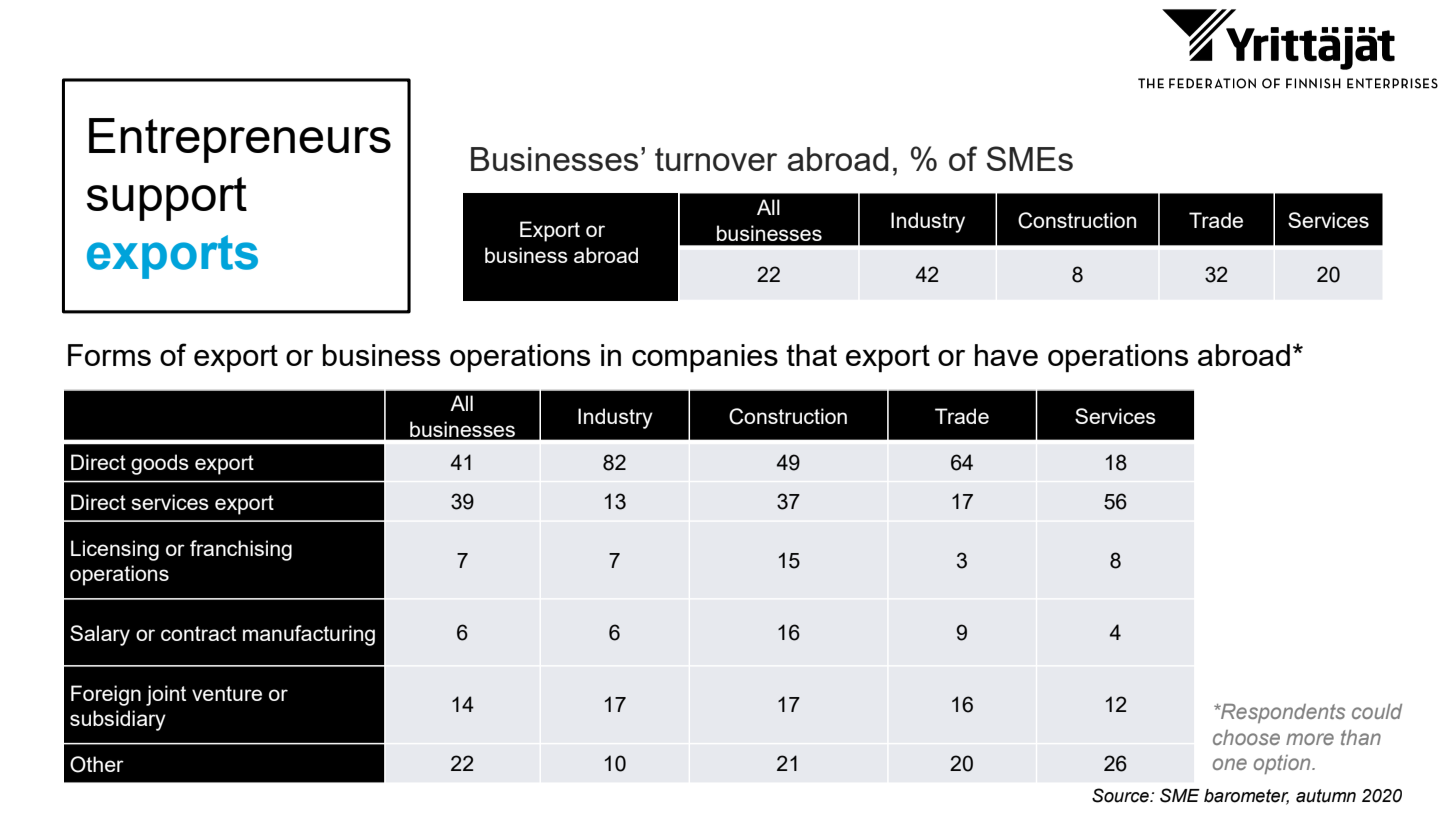 This page has height=819, width=1456. I want to click on goods, so click(160, 464).
